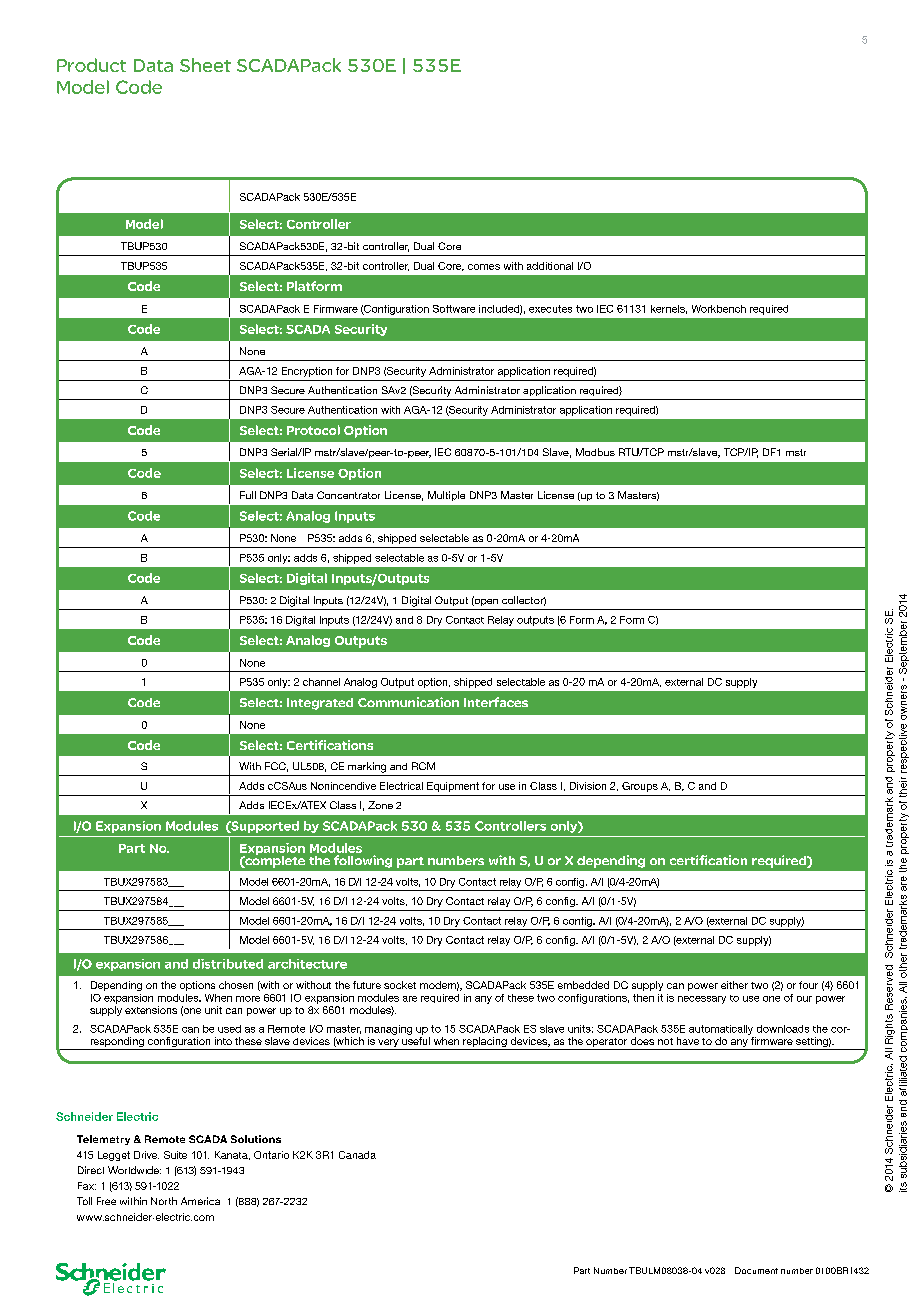  What do you see at coordinates (164, 1201) in the screenshot?
I see `North` at bounding box center [164, 1201].
